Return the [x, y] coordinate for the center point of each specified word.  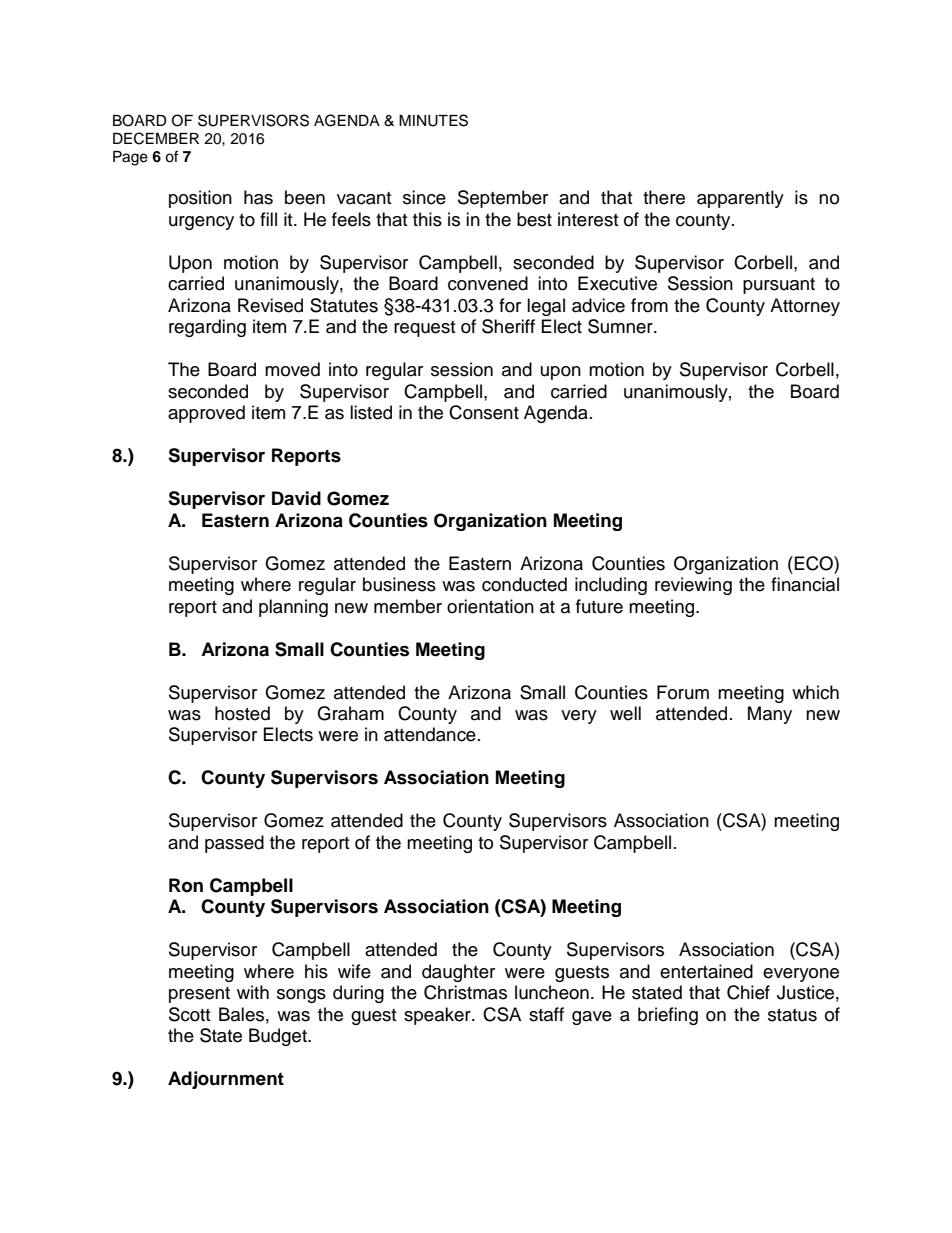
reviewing [693, 586]
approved [206, 414]
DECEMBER [156, 138]
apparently [740, 199]
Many [770, 715]
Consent [484, 412]
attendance [430, 734]
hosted [242, 713]
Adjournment [226, 1080]
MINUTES [433, 120]
